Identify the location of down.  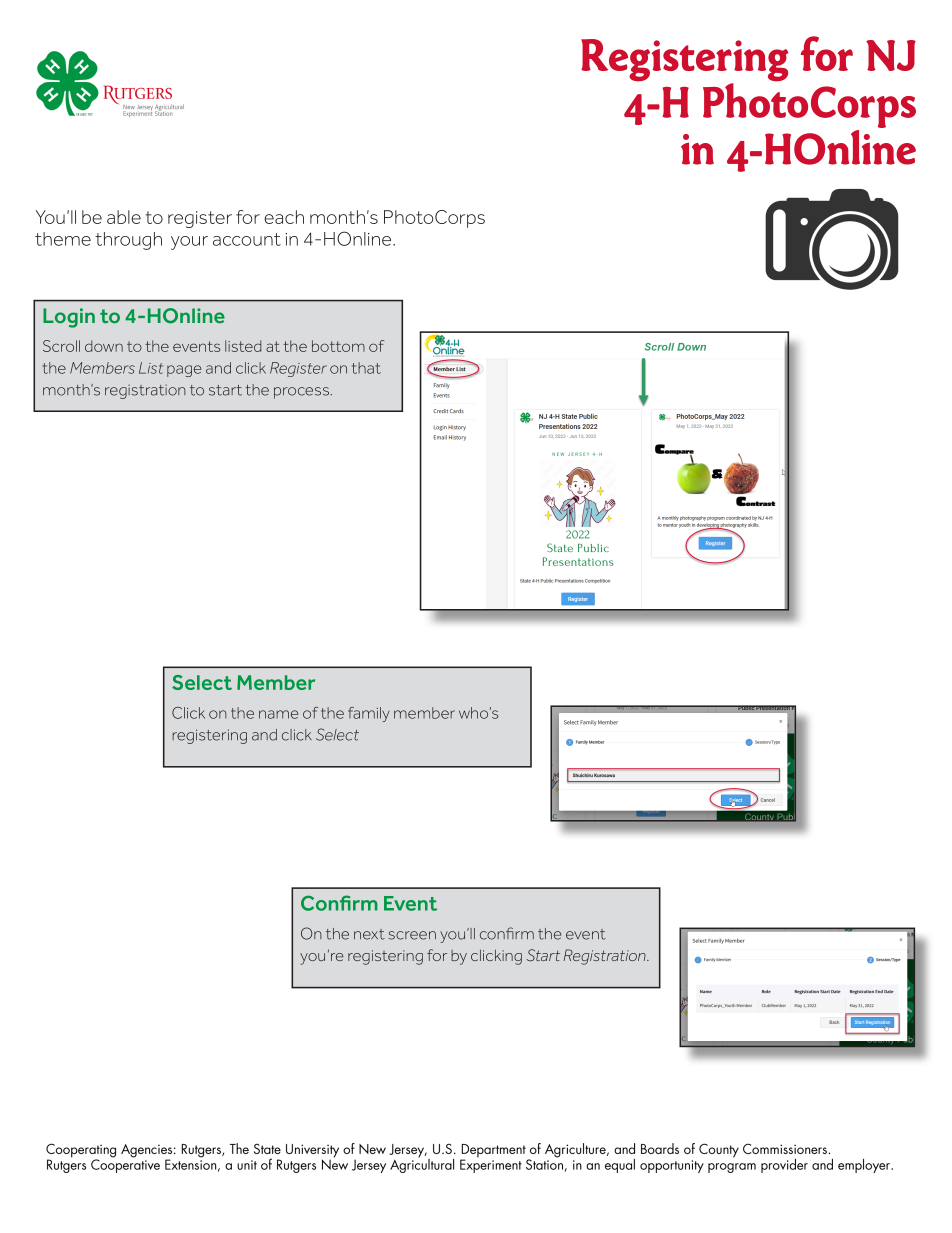
(104, 346).
